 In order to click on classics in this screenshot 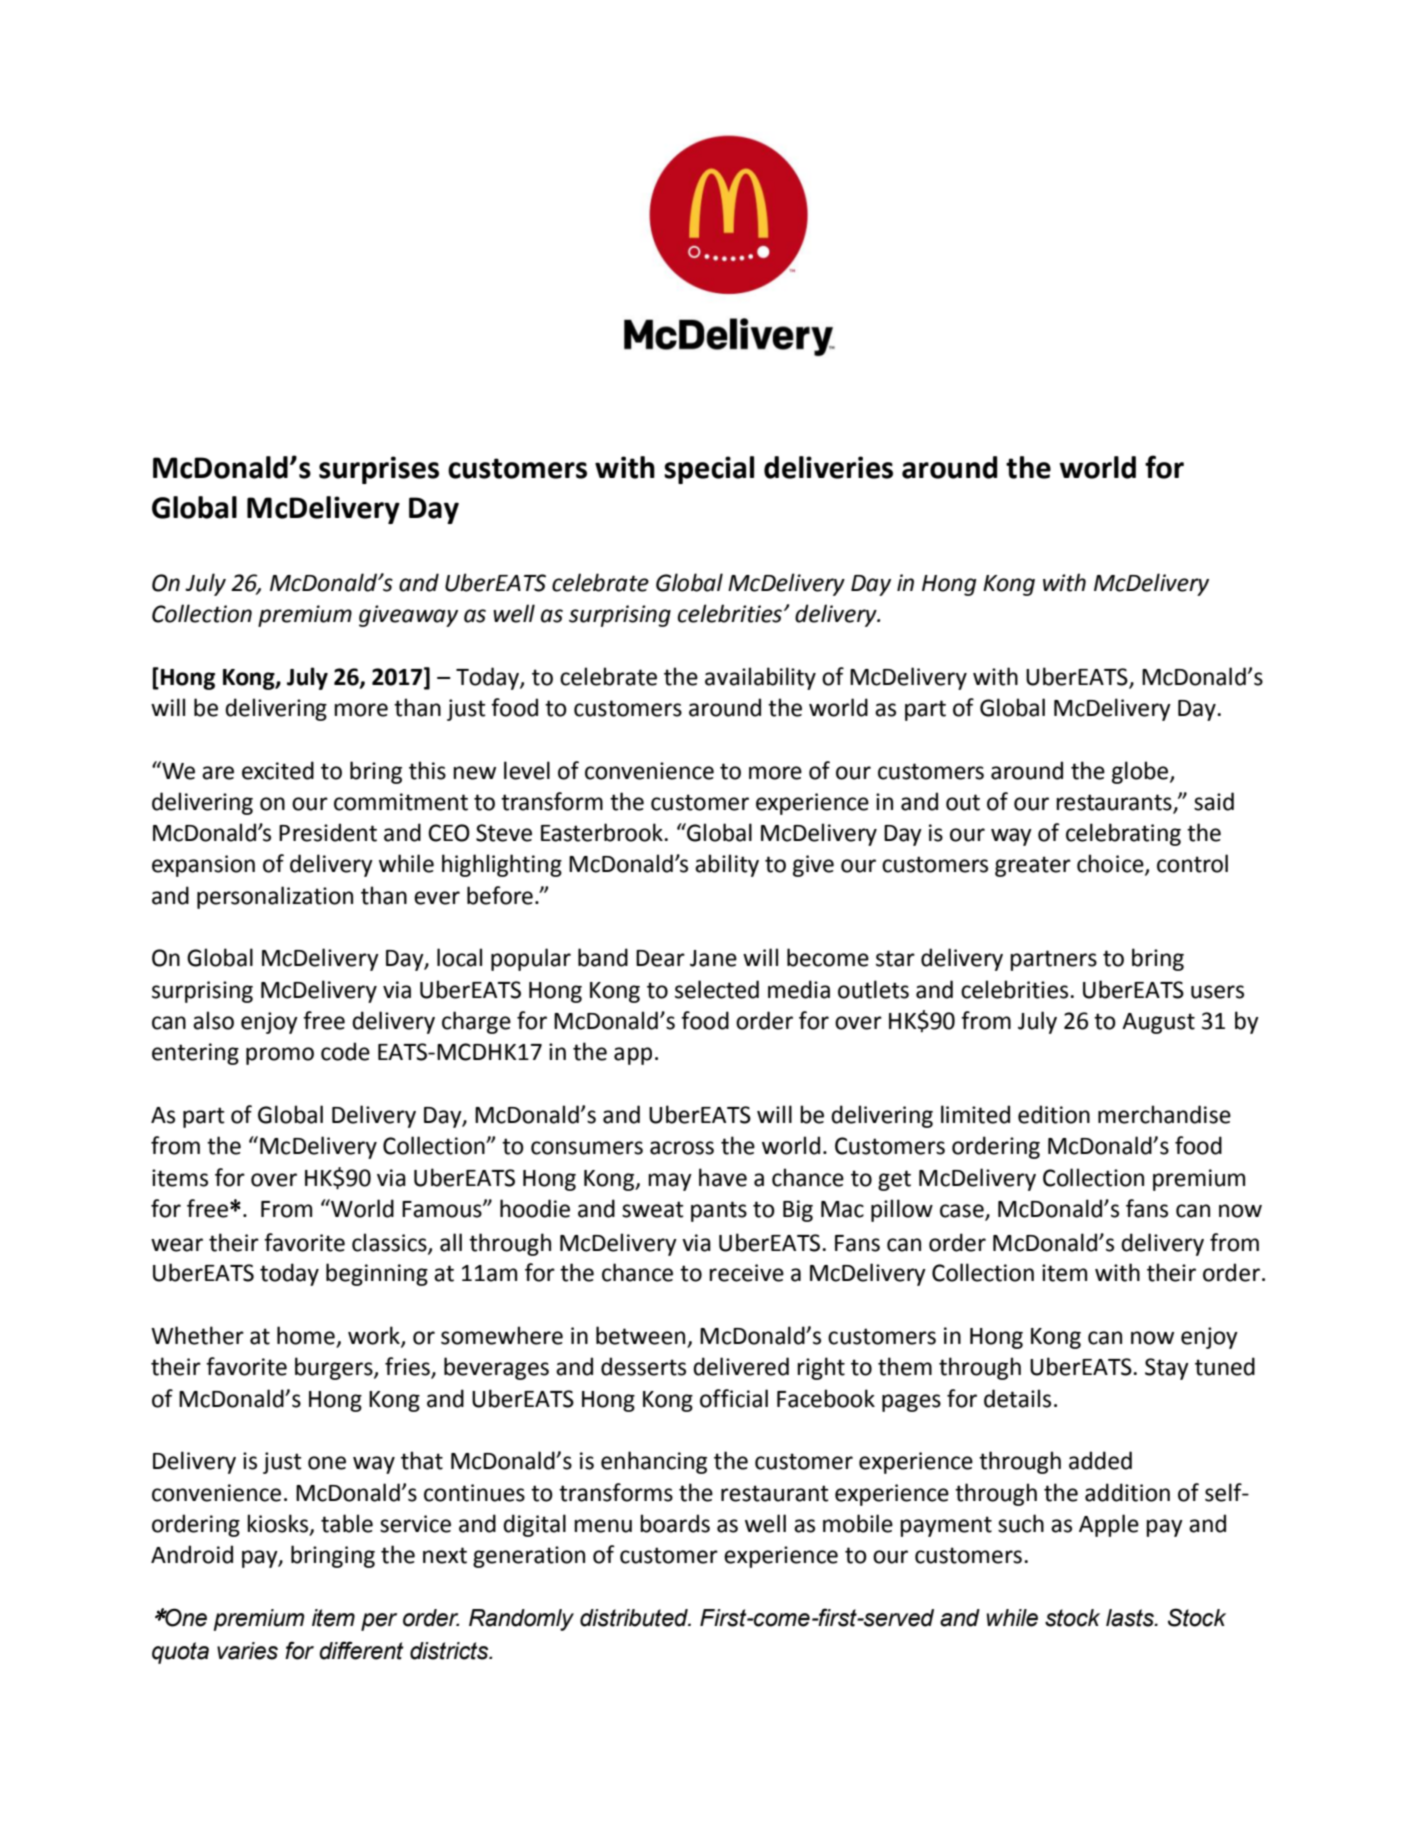, I will do `click(390, 1243)`.
